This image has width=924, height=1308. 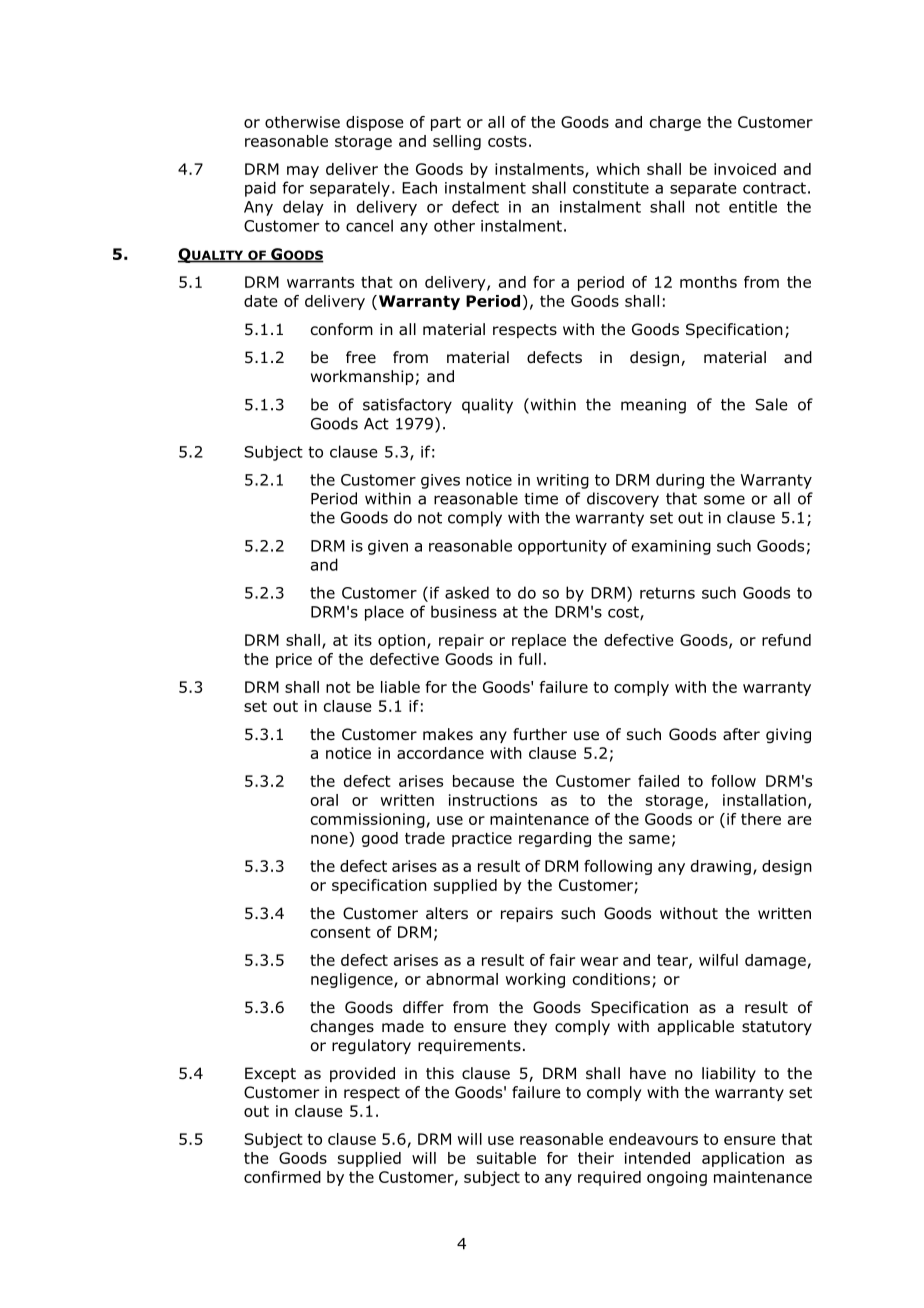 I want to click on selling, so click(x=457, y=142).
